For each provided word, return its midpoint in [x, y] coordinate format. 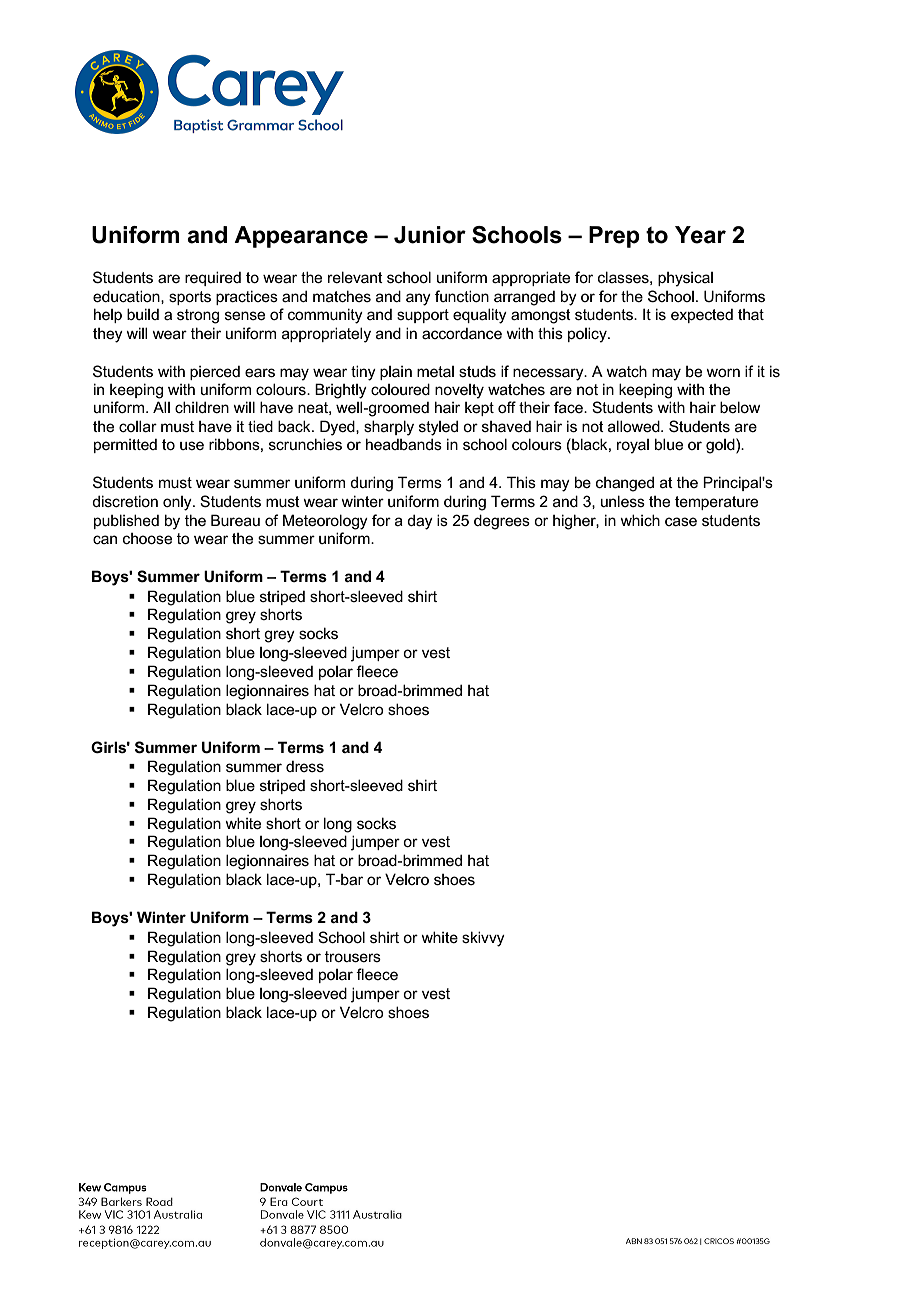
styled [438, 428]
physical [685, 279]
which [640, 520]
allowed [635, 426]
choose [147, 538]
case [681, 521]
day [420, 522]
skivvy [483, 939]
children [202, 407]
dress [305, 766]
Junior [430, 235]
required [213, 278]
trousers [353, 956]
